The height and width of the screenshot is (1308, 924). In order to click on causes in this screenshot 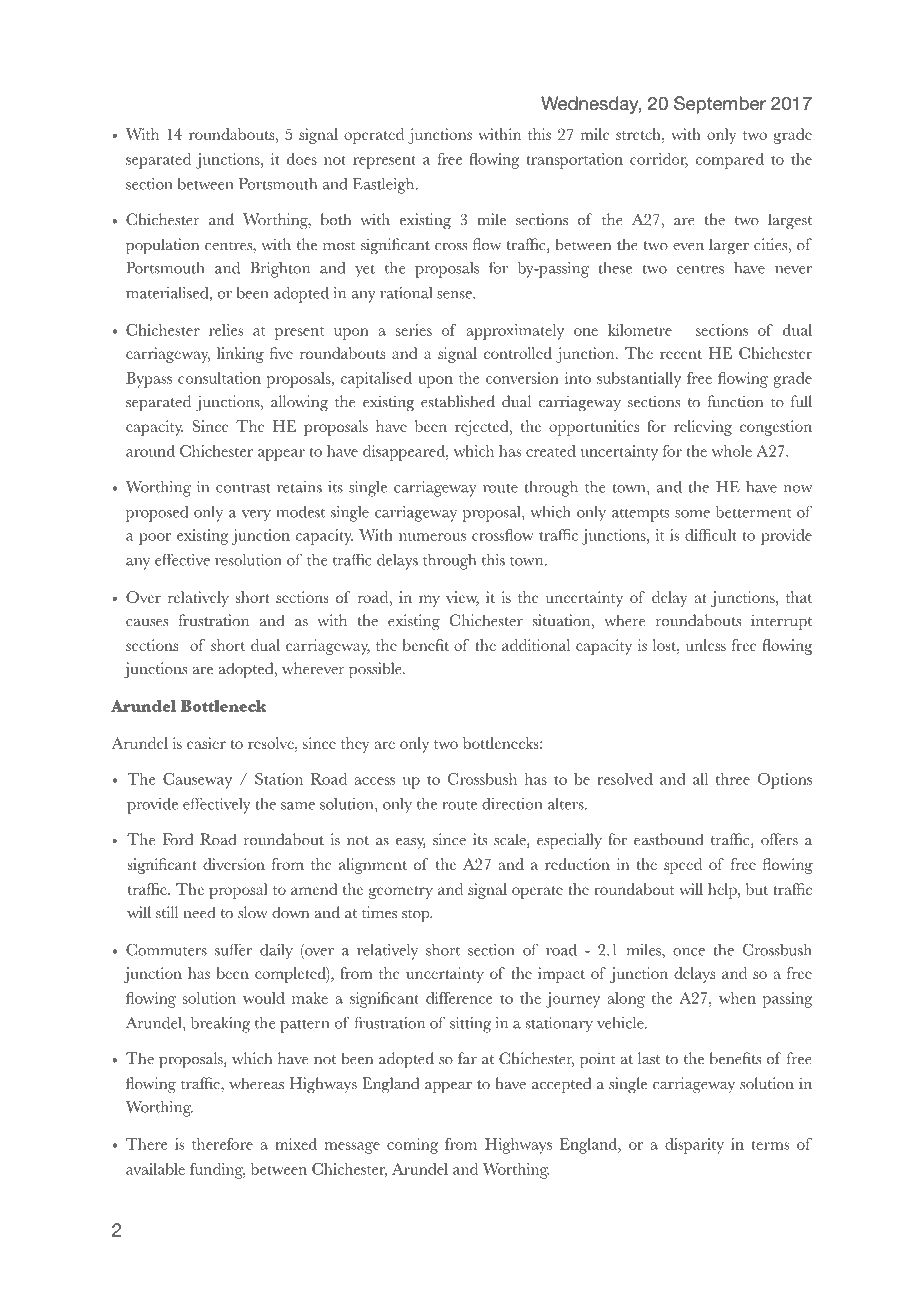, I will do `click(147, 623)`.
